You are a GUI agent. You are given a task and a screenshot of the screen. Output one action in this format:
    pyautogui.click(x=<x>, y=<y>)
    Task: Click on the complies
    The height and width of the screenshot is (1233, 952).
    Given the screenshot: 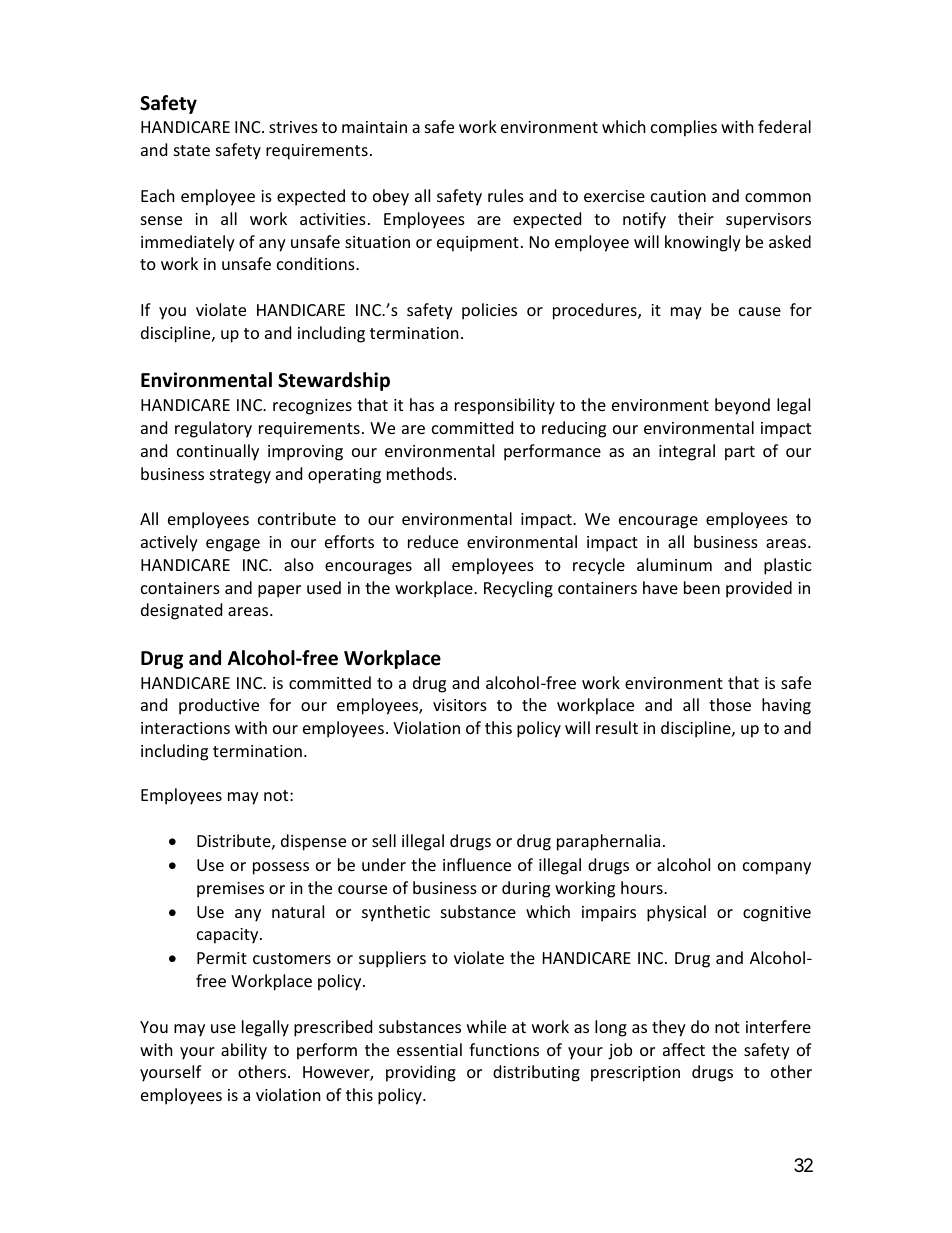 What is the action you would take?
    pyautogui.click(x=684, y=128)
